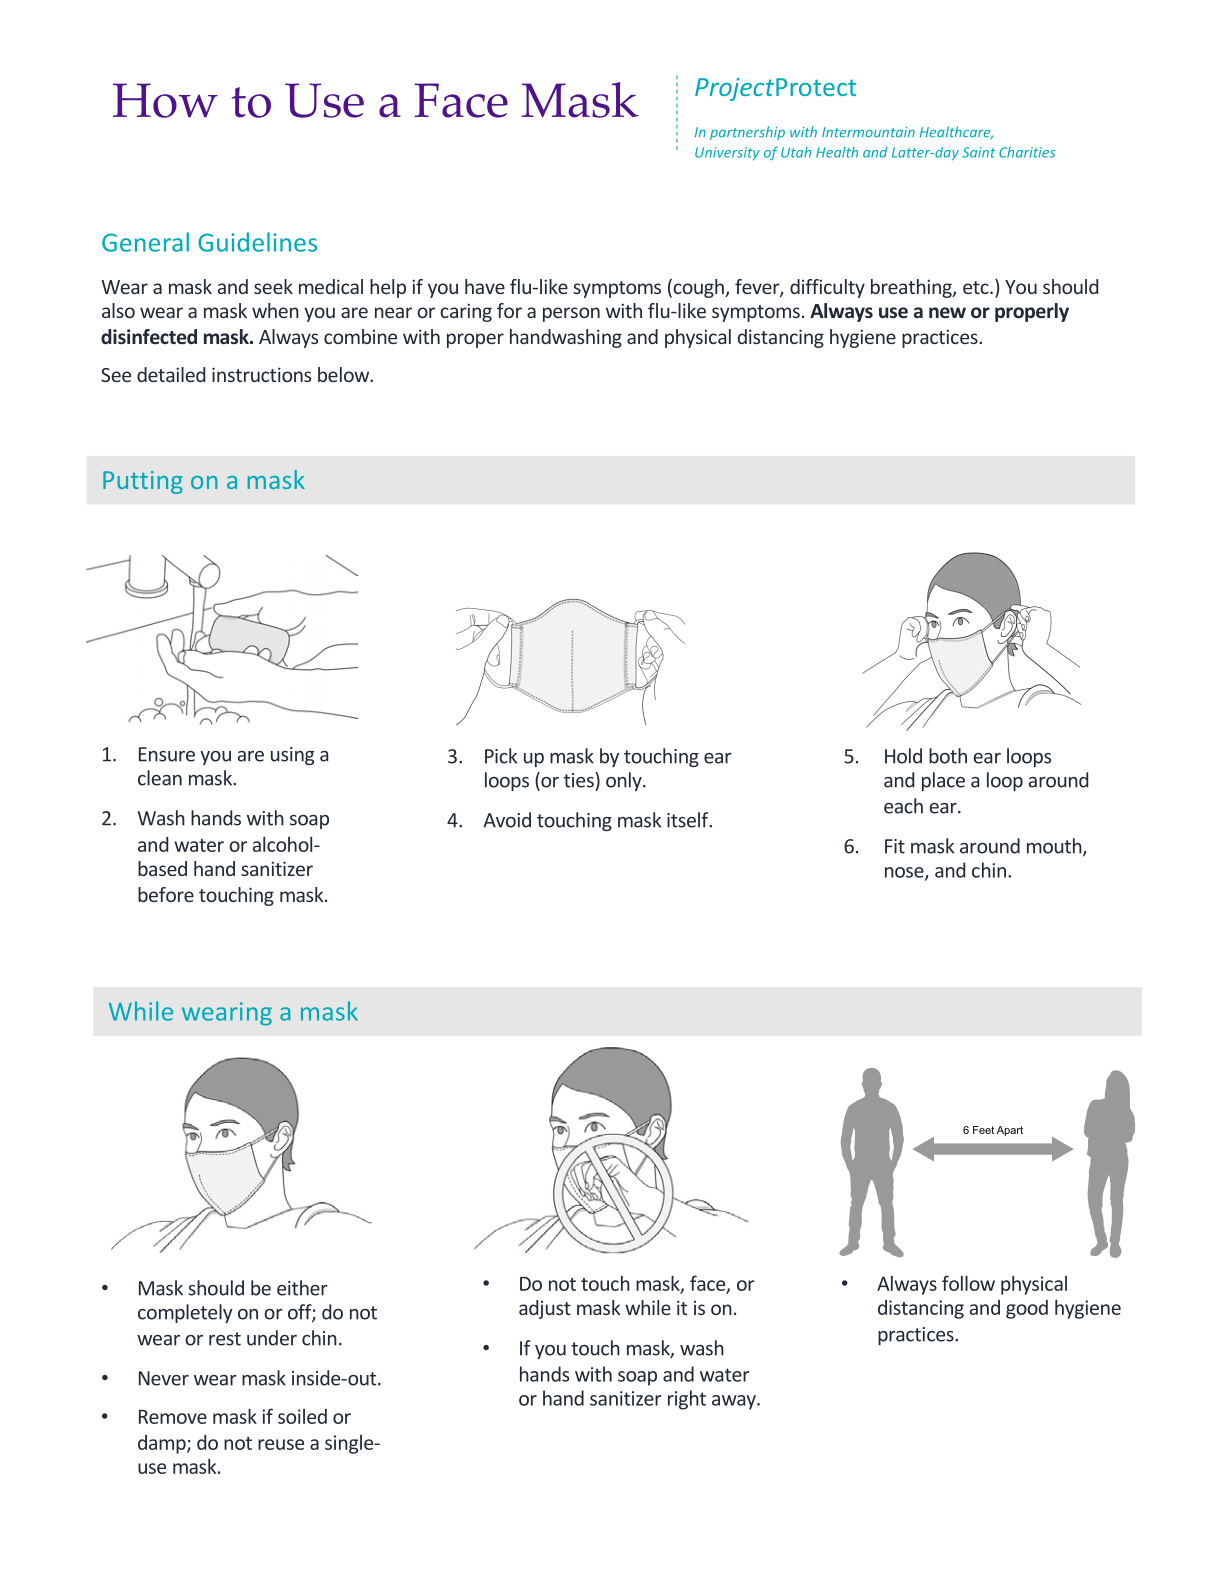  What do you see at coordinates (165, 100) in the screenshot?
I see `How` at bounding box center [165, 100].
